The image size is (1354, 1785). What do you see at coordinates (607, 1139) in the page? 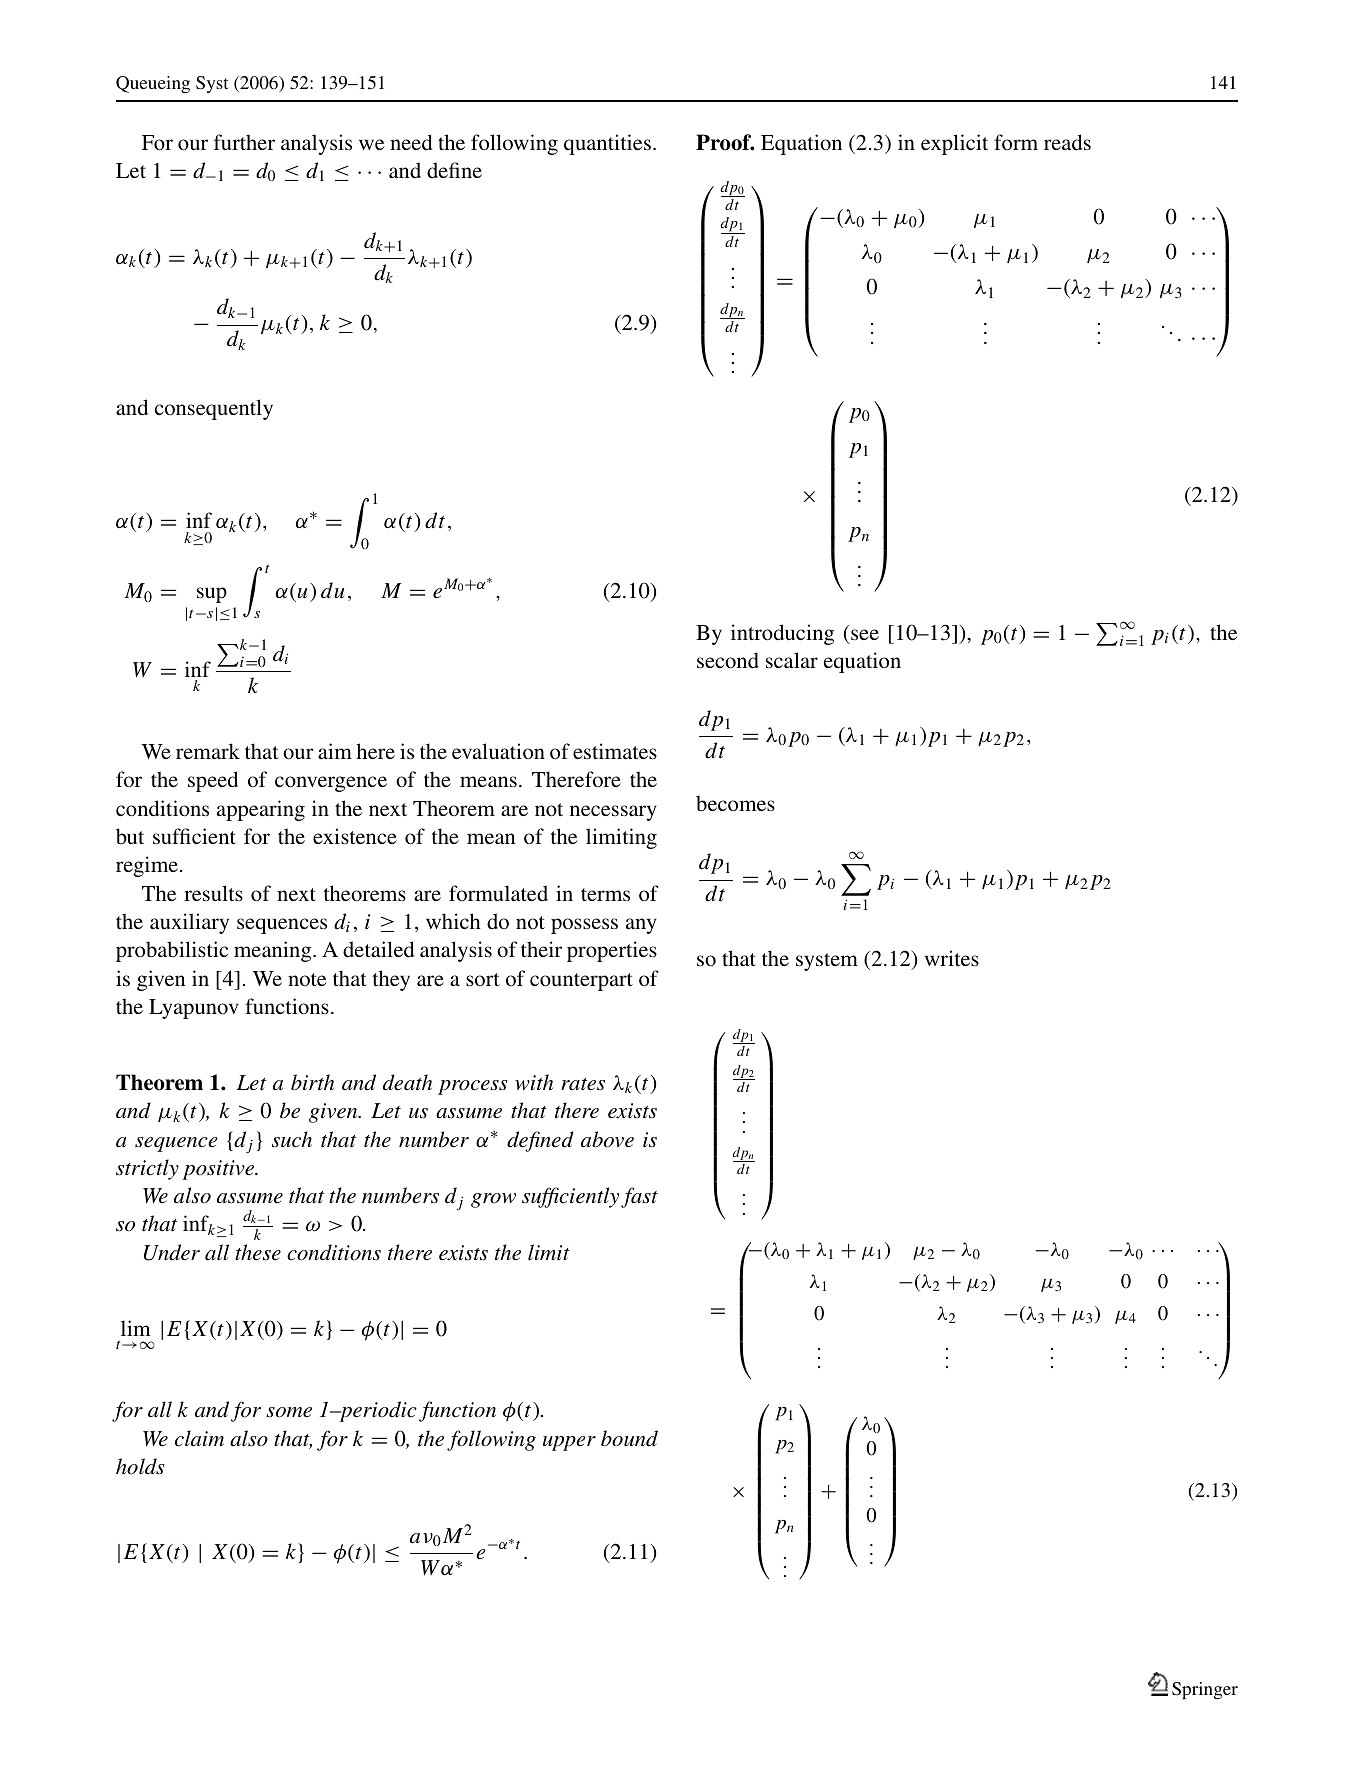
I see `above` at bounding box center [607, 1139].
